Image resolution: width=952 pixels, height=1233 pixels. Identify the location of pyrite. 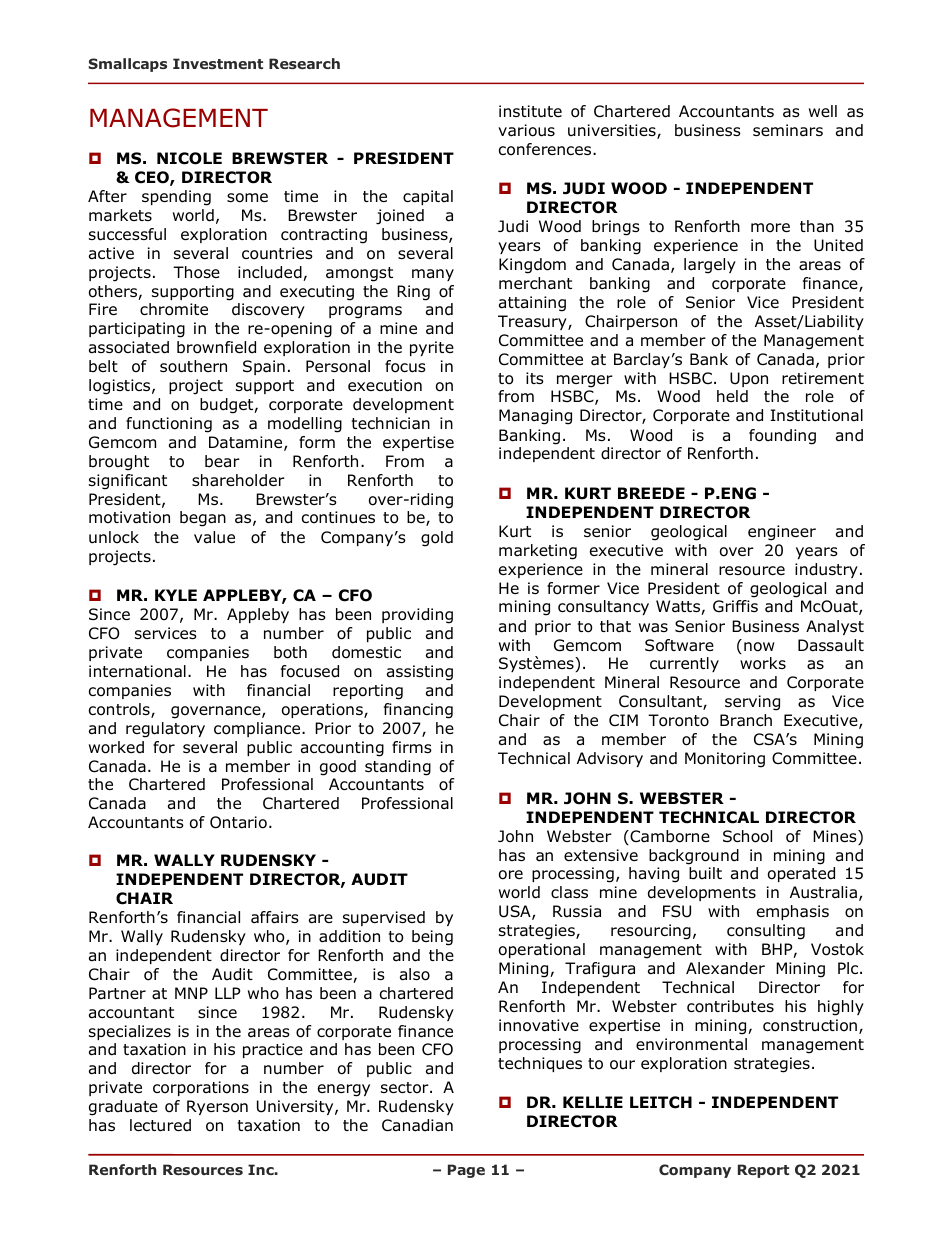
(432, 348).
